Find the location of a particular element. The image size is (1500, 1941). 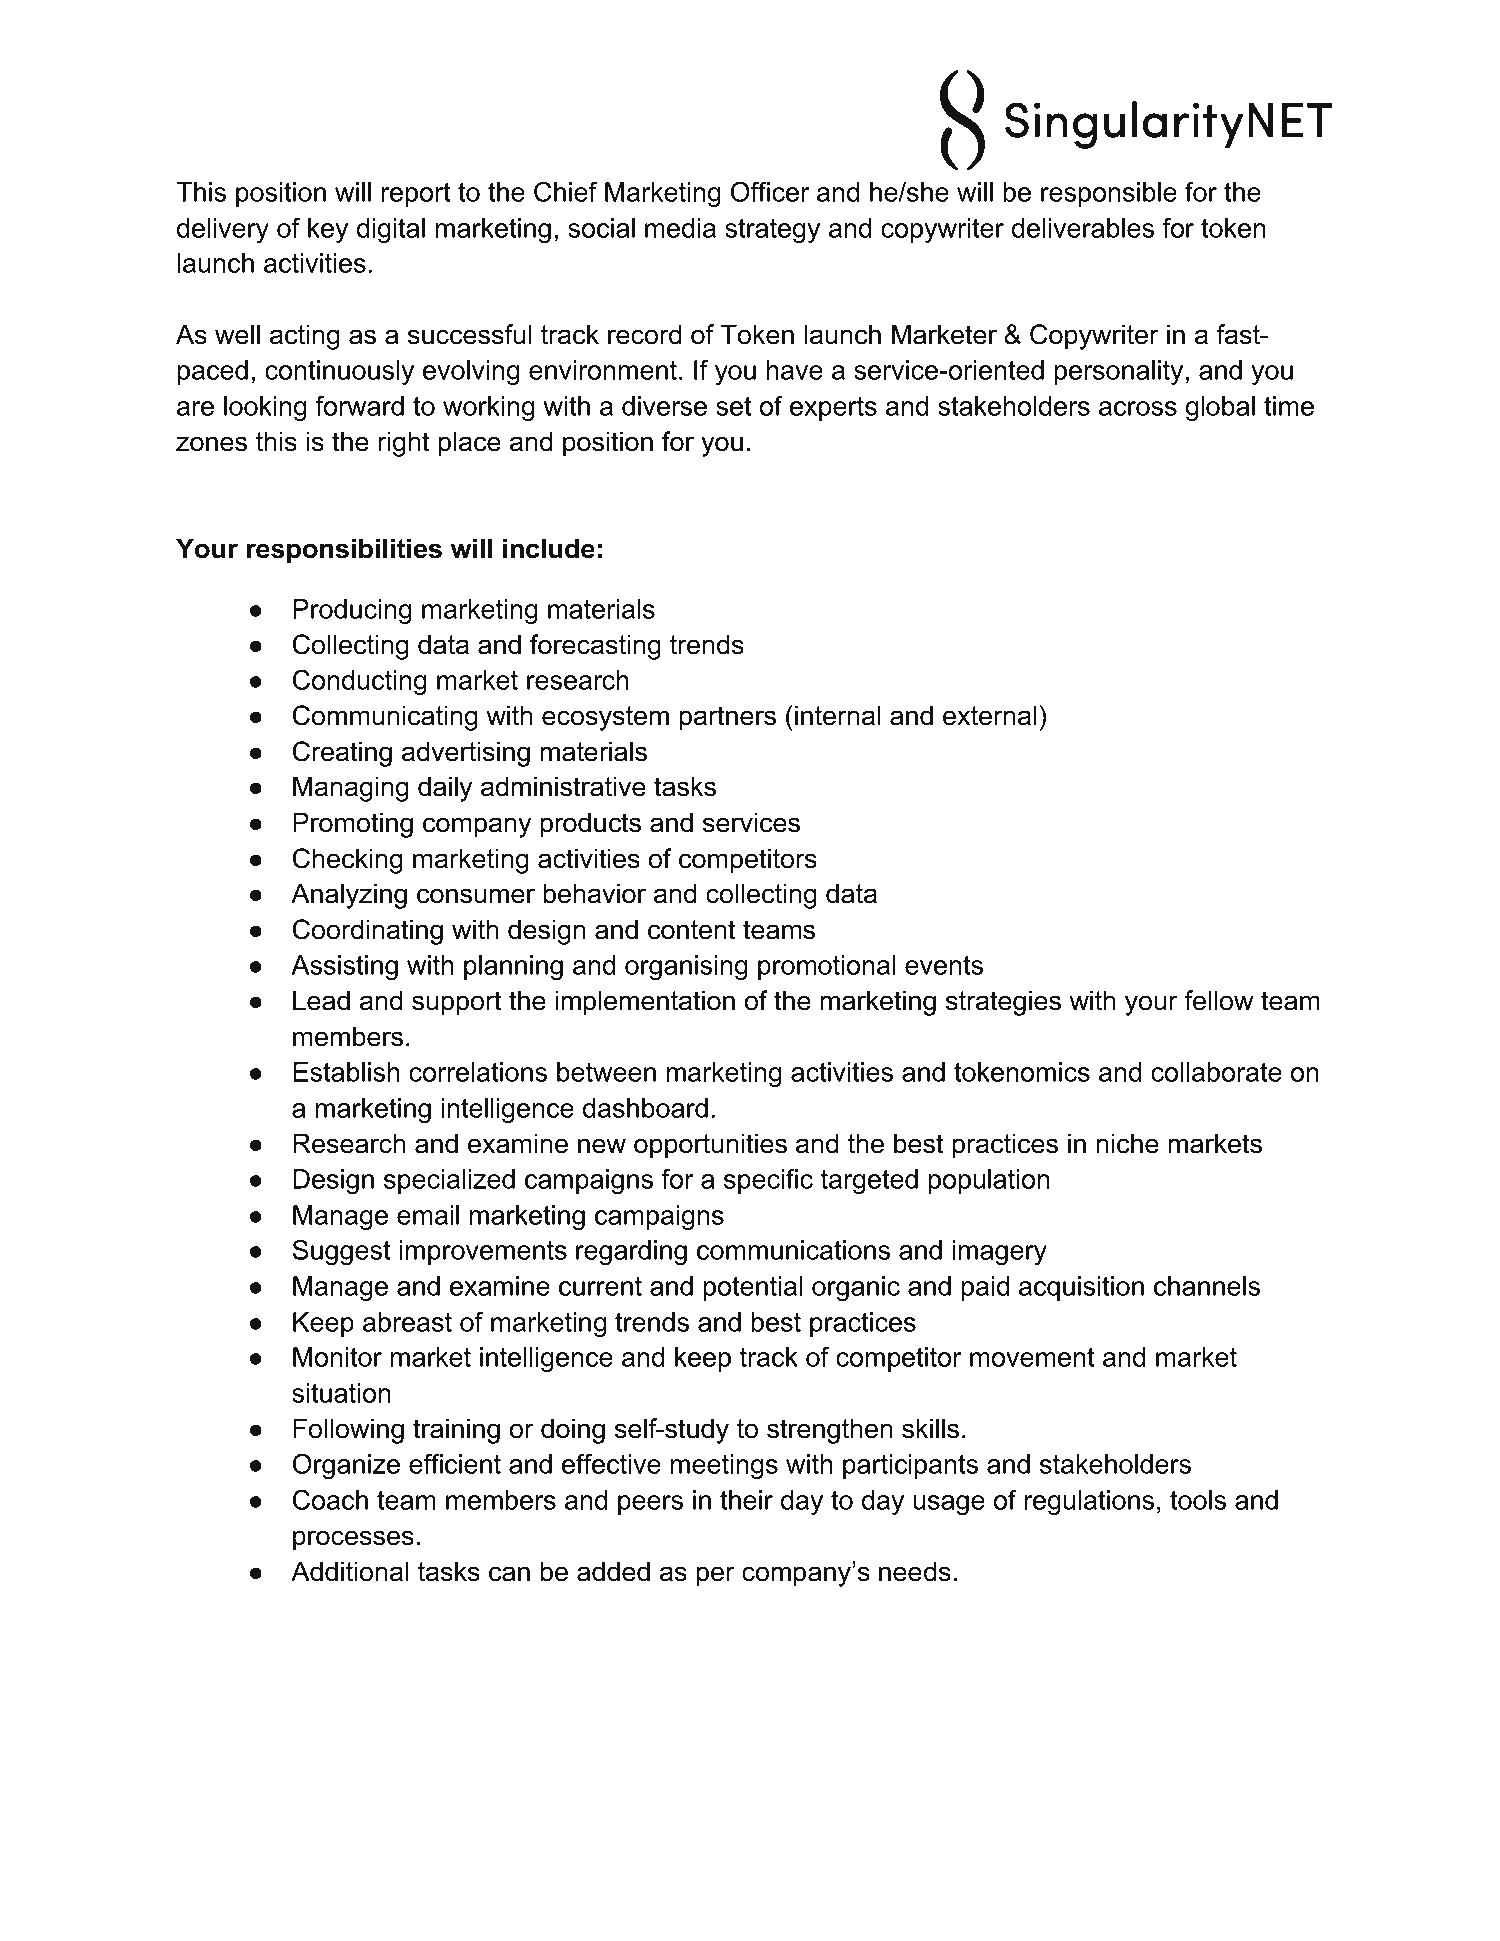

deliverables is located at coordinates (1083, 228).
